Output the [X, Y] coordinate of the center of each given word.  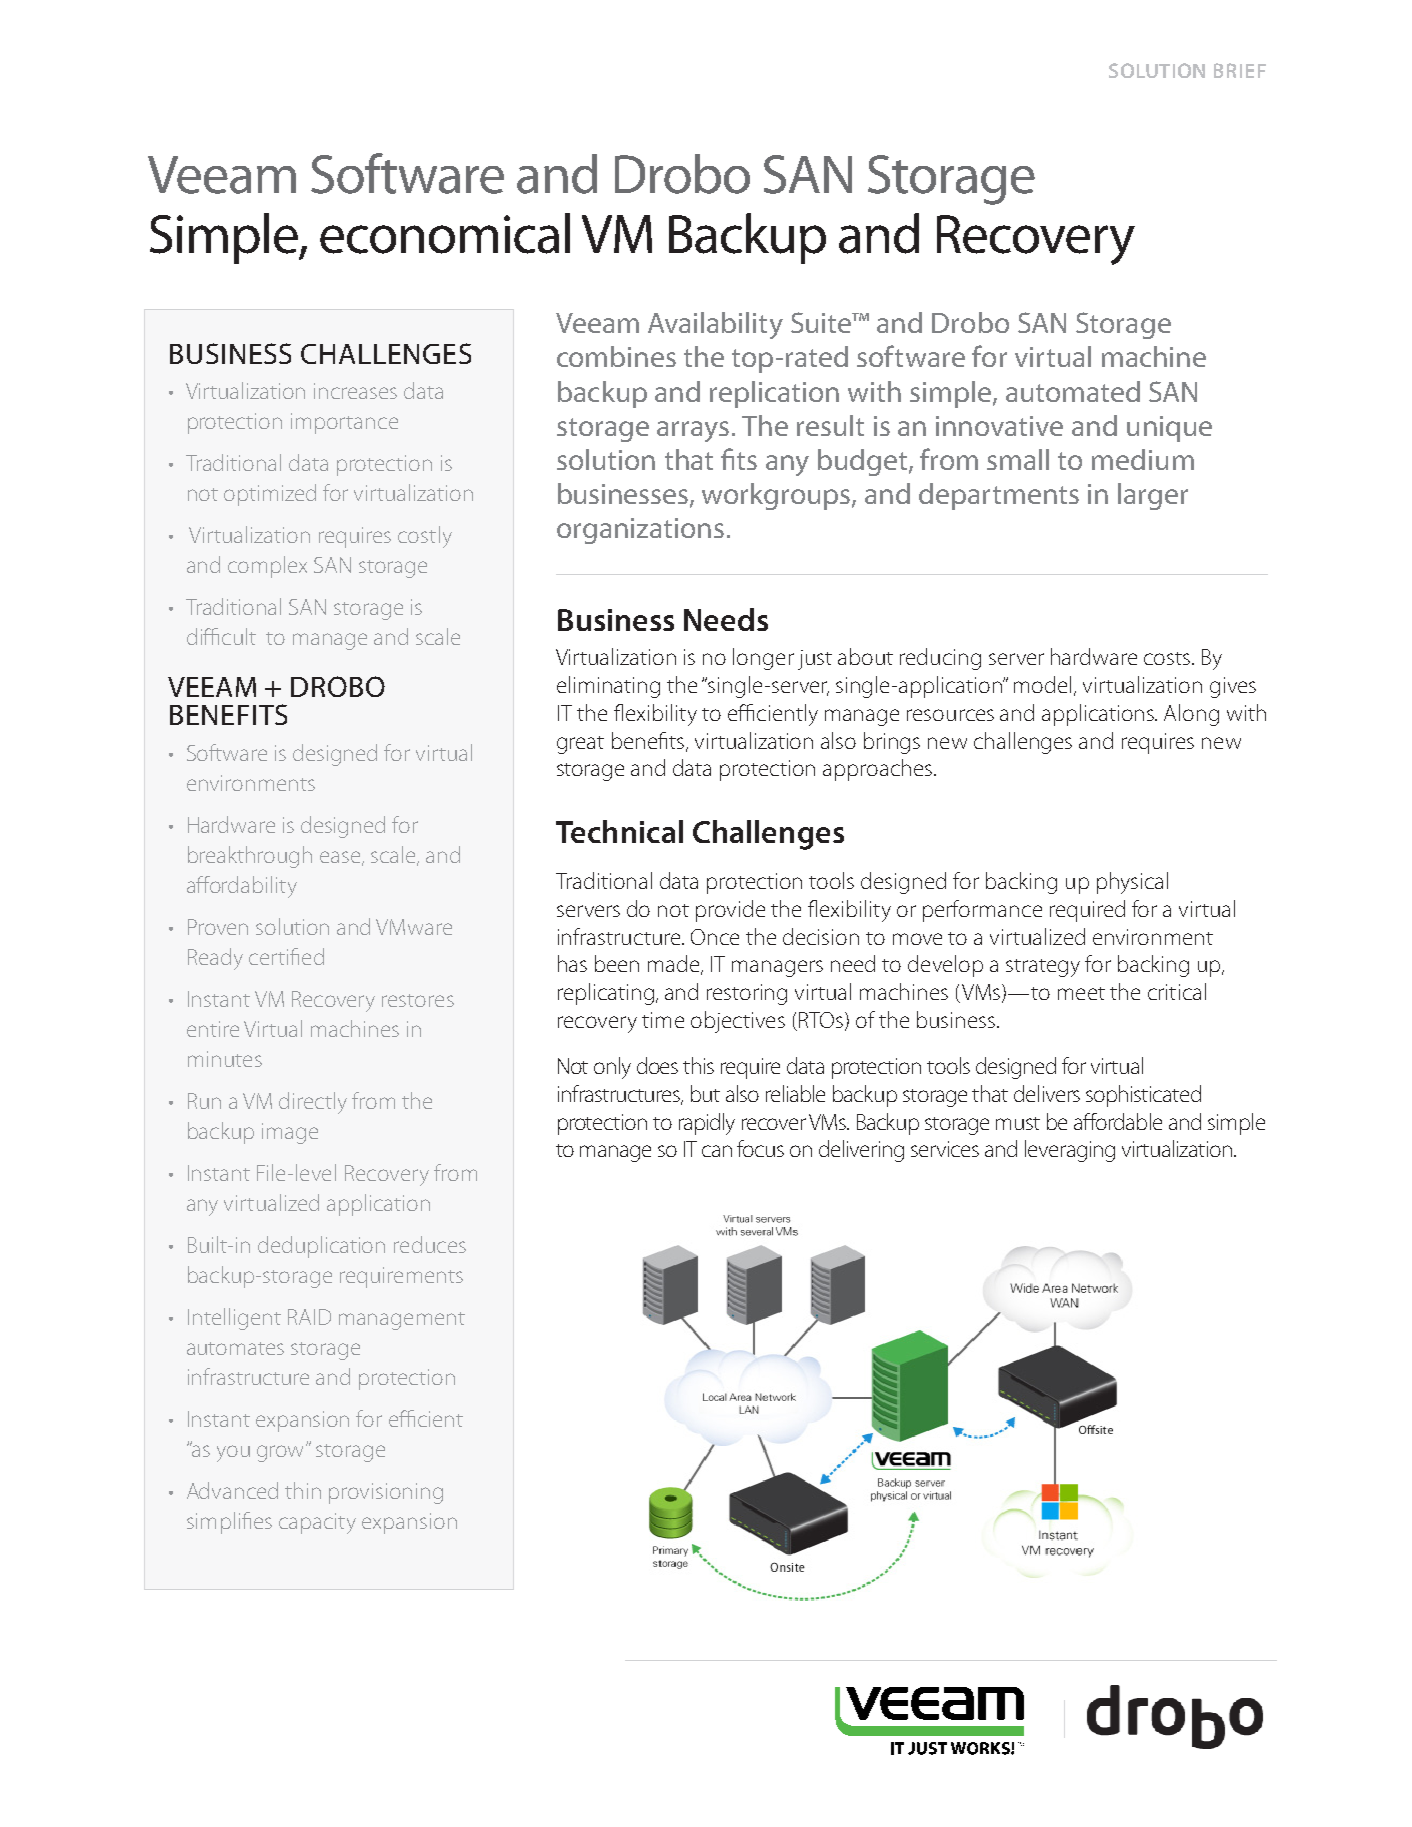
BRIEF [1240, 70]
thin [303, 1490]
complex [267, 567]
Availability [715, 325]
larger [1153, 496]
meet [1081, 993]
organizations [640, 531]
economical [445, 233]
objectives [738, 1022]
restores [418, 1000]
